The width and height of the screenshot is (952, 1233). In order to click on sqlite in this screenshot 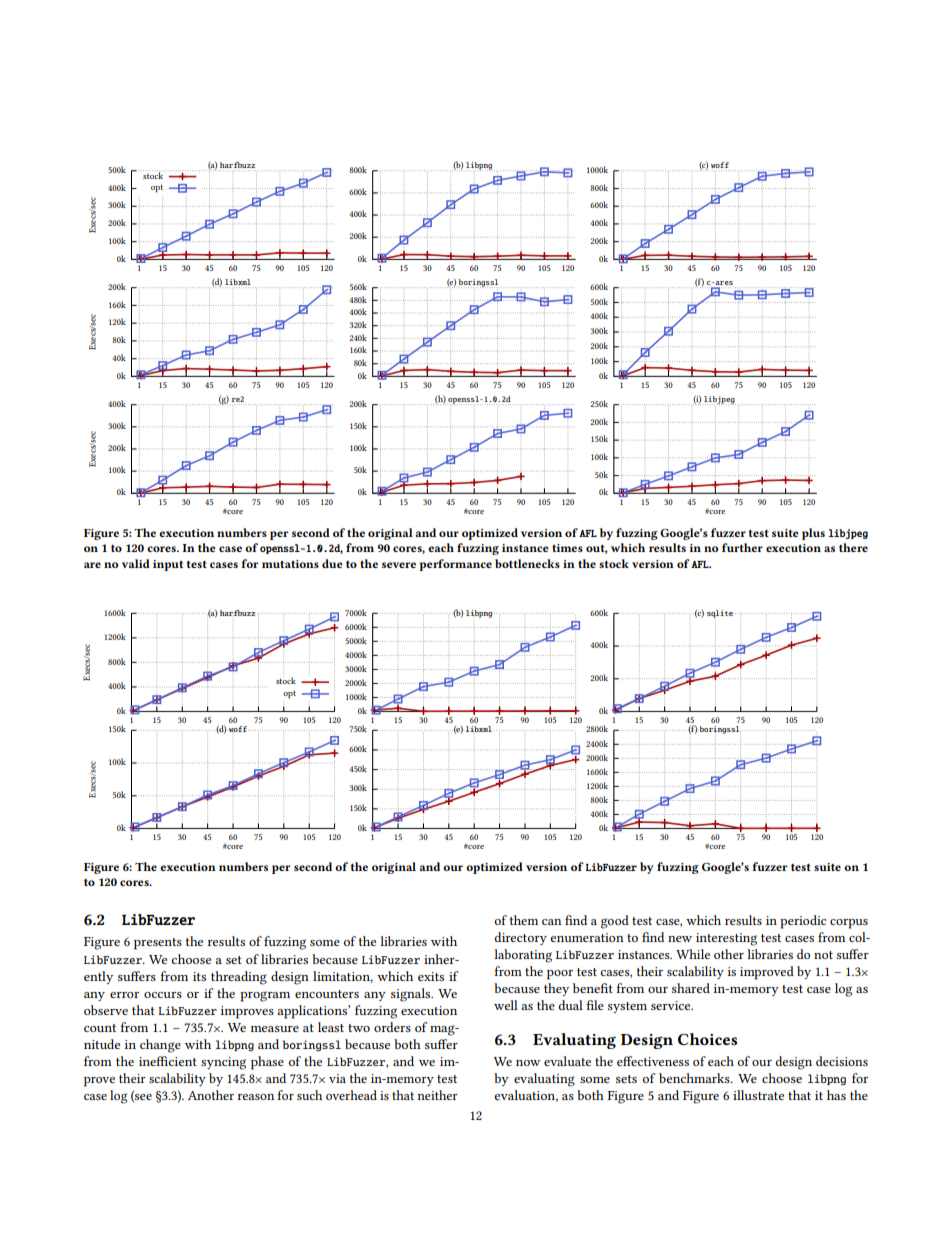, I will do `click(719, 614)`.
